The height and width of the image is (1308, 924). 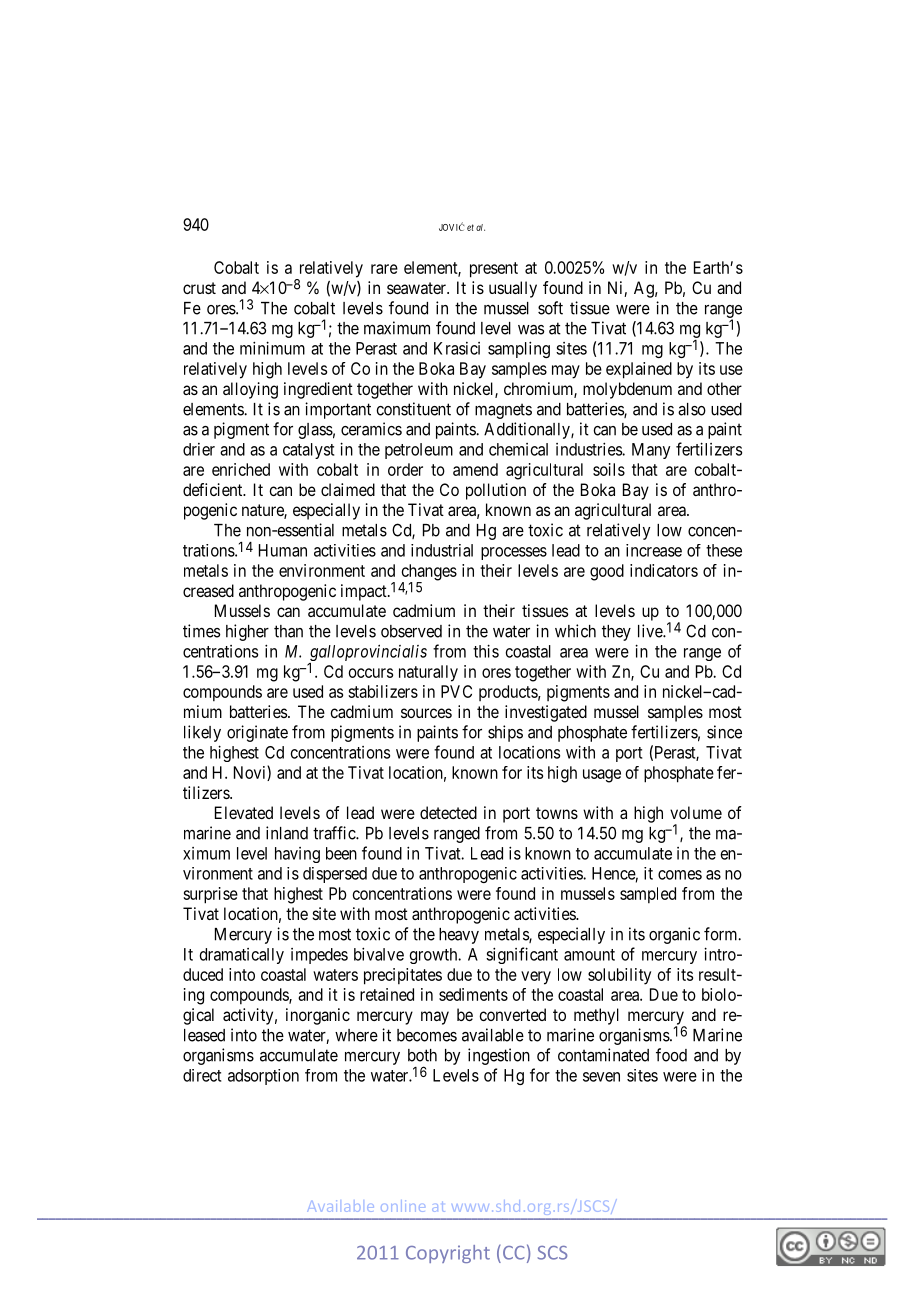 What do you see at coordinates (257, 733) in the image?
I see `originate` at bounding box center [257, 733].
